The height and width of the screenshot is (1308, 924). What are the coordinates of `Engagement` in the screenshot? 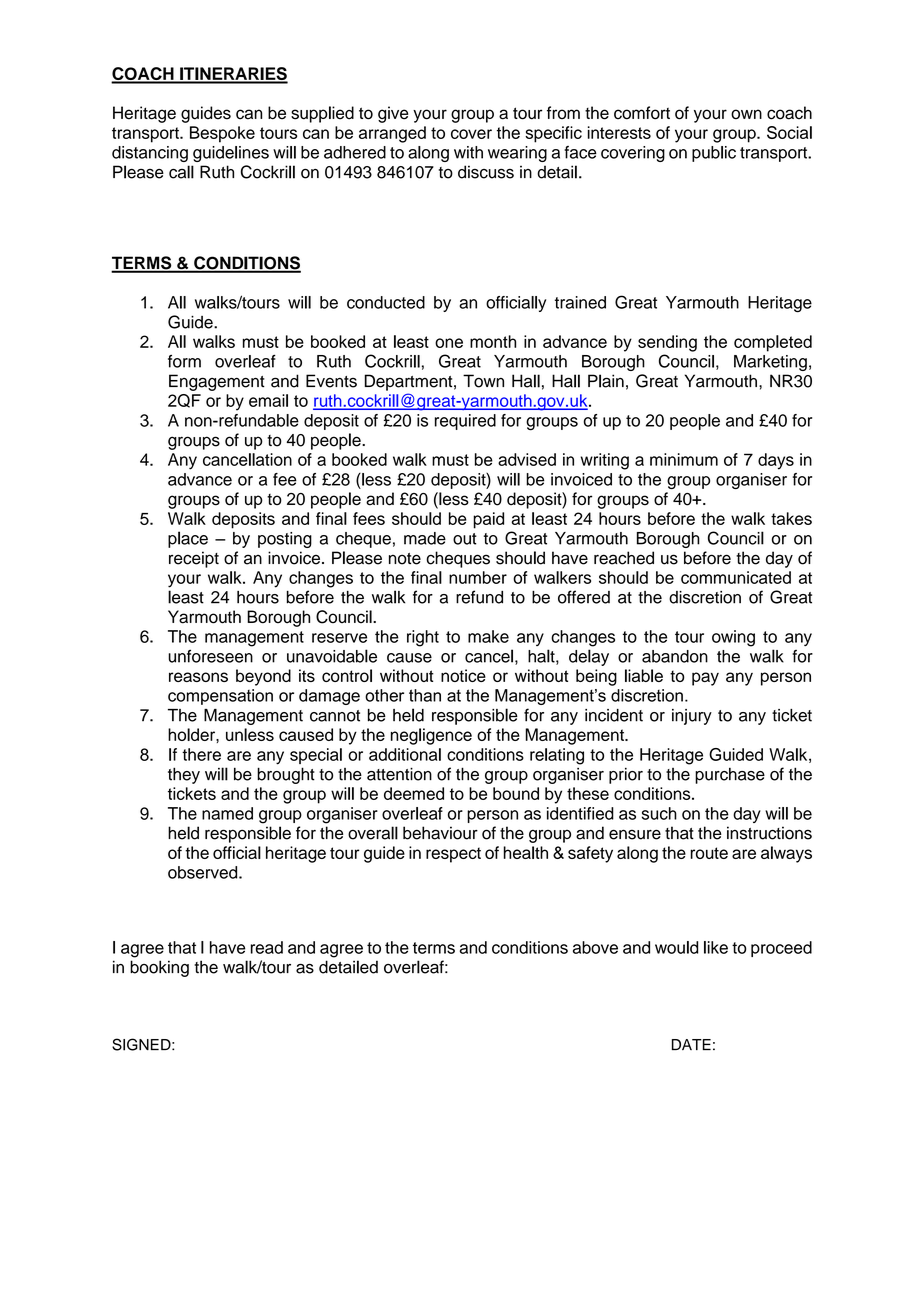 It's located at (217, 382).
